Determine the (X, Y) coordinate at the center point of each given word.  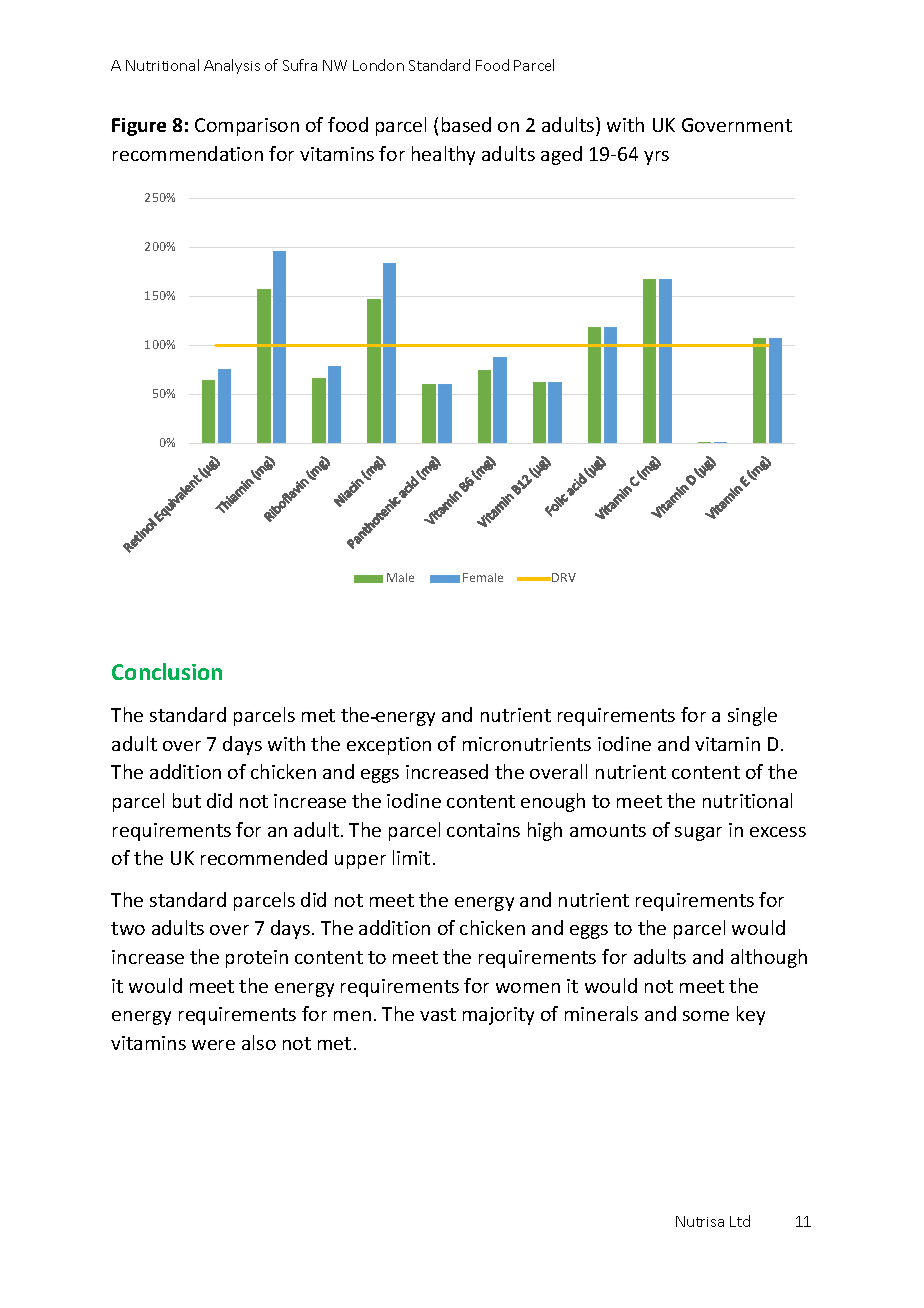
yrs (656, 158)
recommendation (188, 153)
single (752, 716)
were (213, 1045)
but (187, 800)
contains (483, 830)
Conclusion (167, 671)
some (706, 1016)
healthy (443, 155)
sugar (698, 834)
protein (257, 959)
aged (561, 155)
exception (389, 746)
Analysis (232, 66)
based (466, 124)
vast (438, 1014)
